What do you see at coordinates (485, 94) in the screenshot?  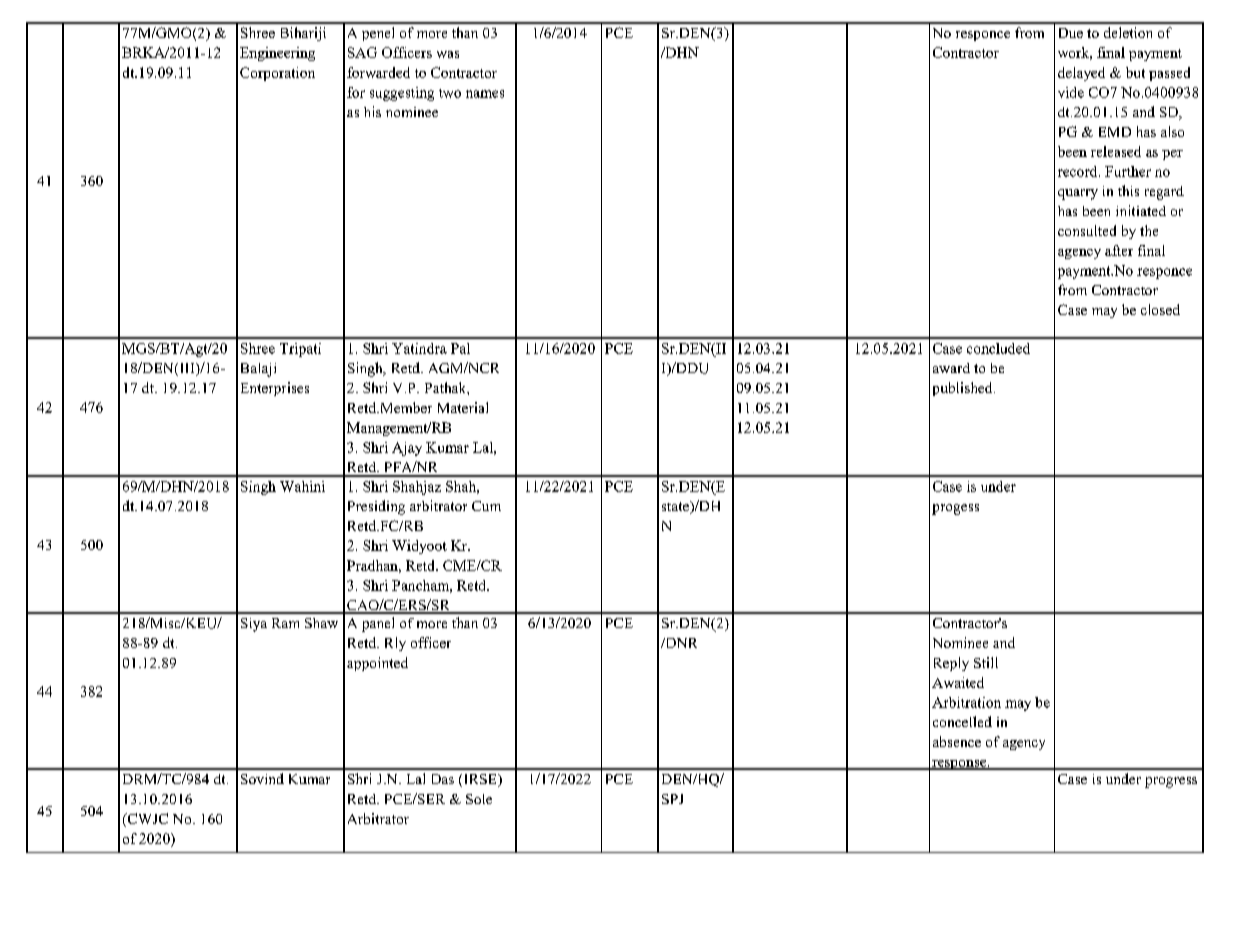 I see `names` at bounding box center [485, 94].
